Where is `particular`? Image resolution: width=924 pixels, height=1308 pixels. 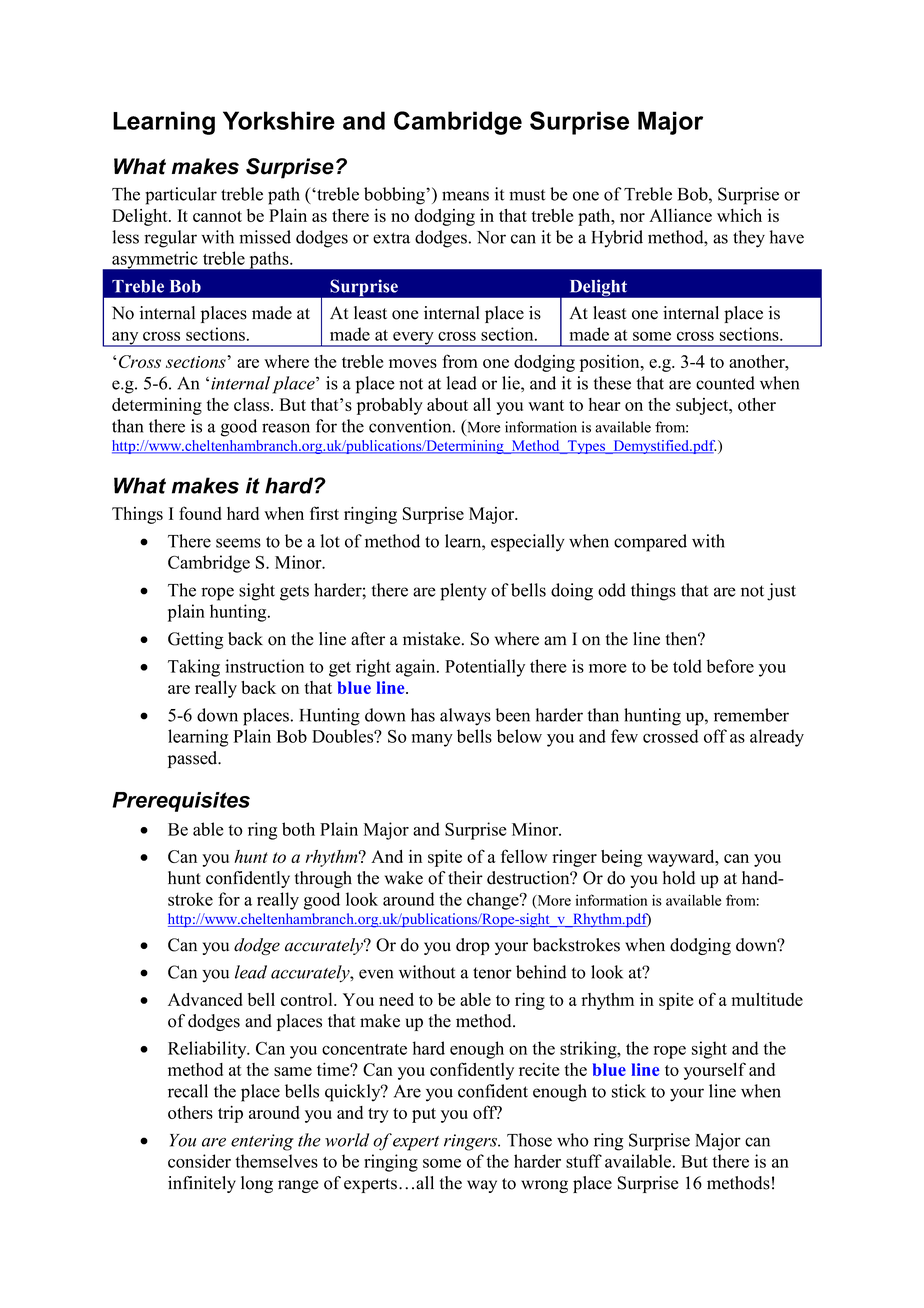 particular is located at coordinates (181, 196).
